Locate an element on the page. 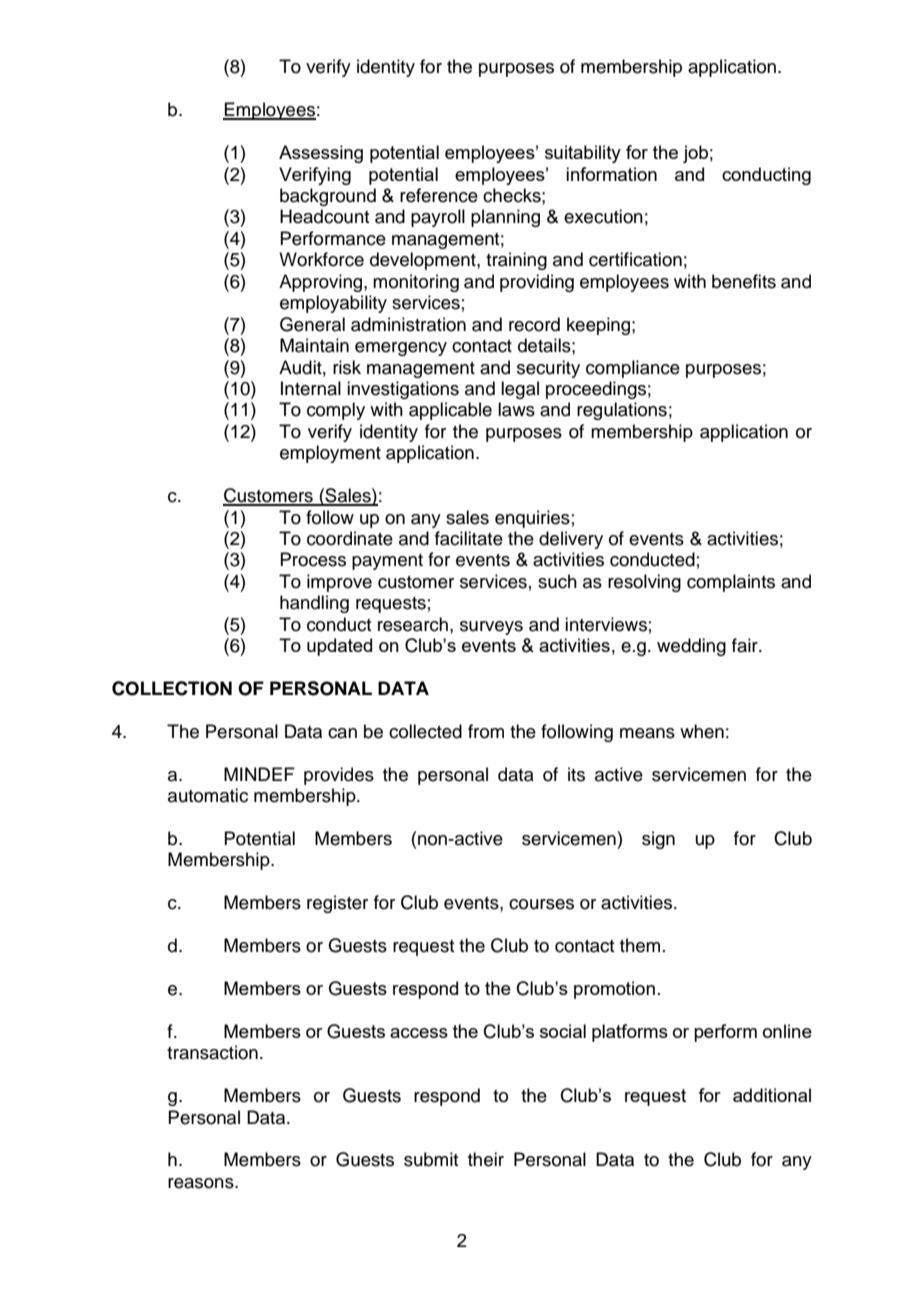 The width and height of the page is (924, 1307). Internal is located at coordinates (311, 388).
